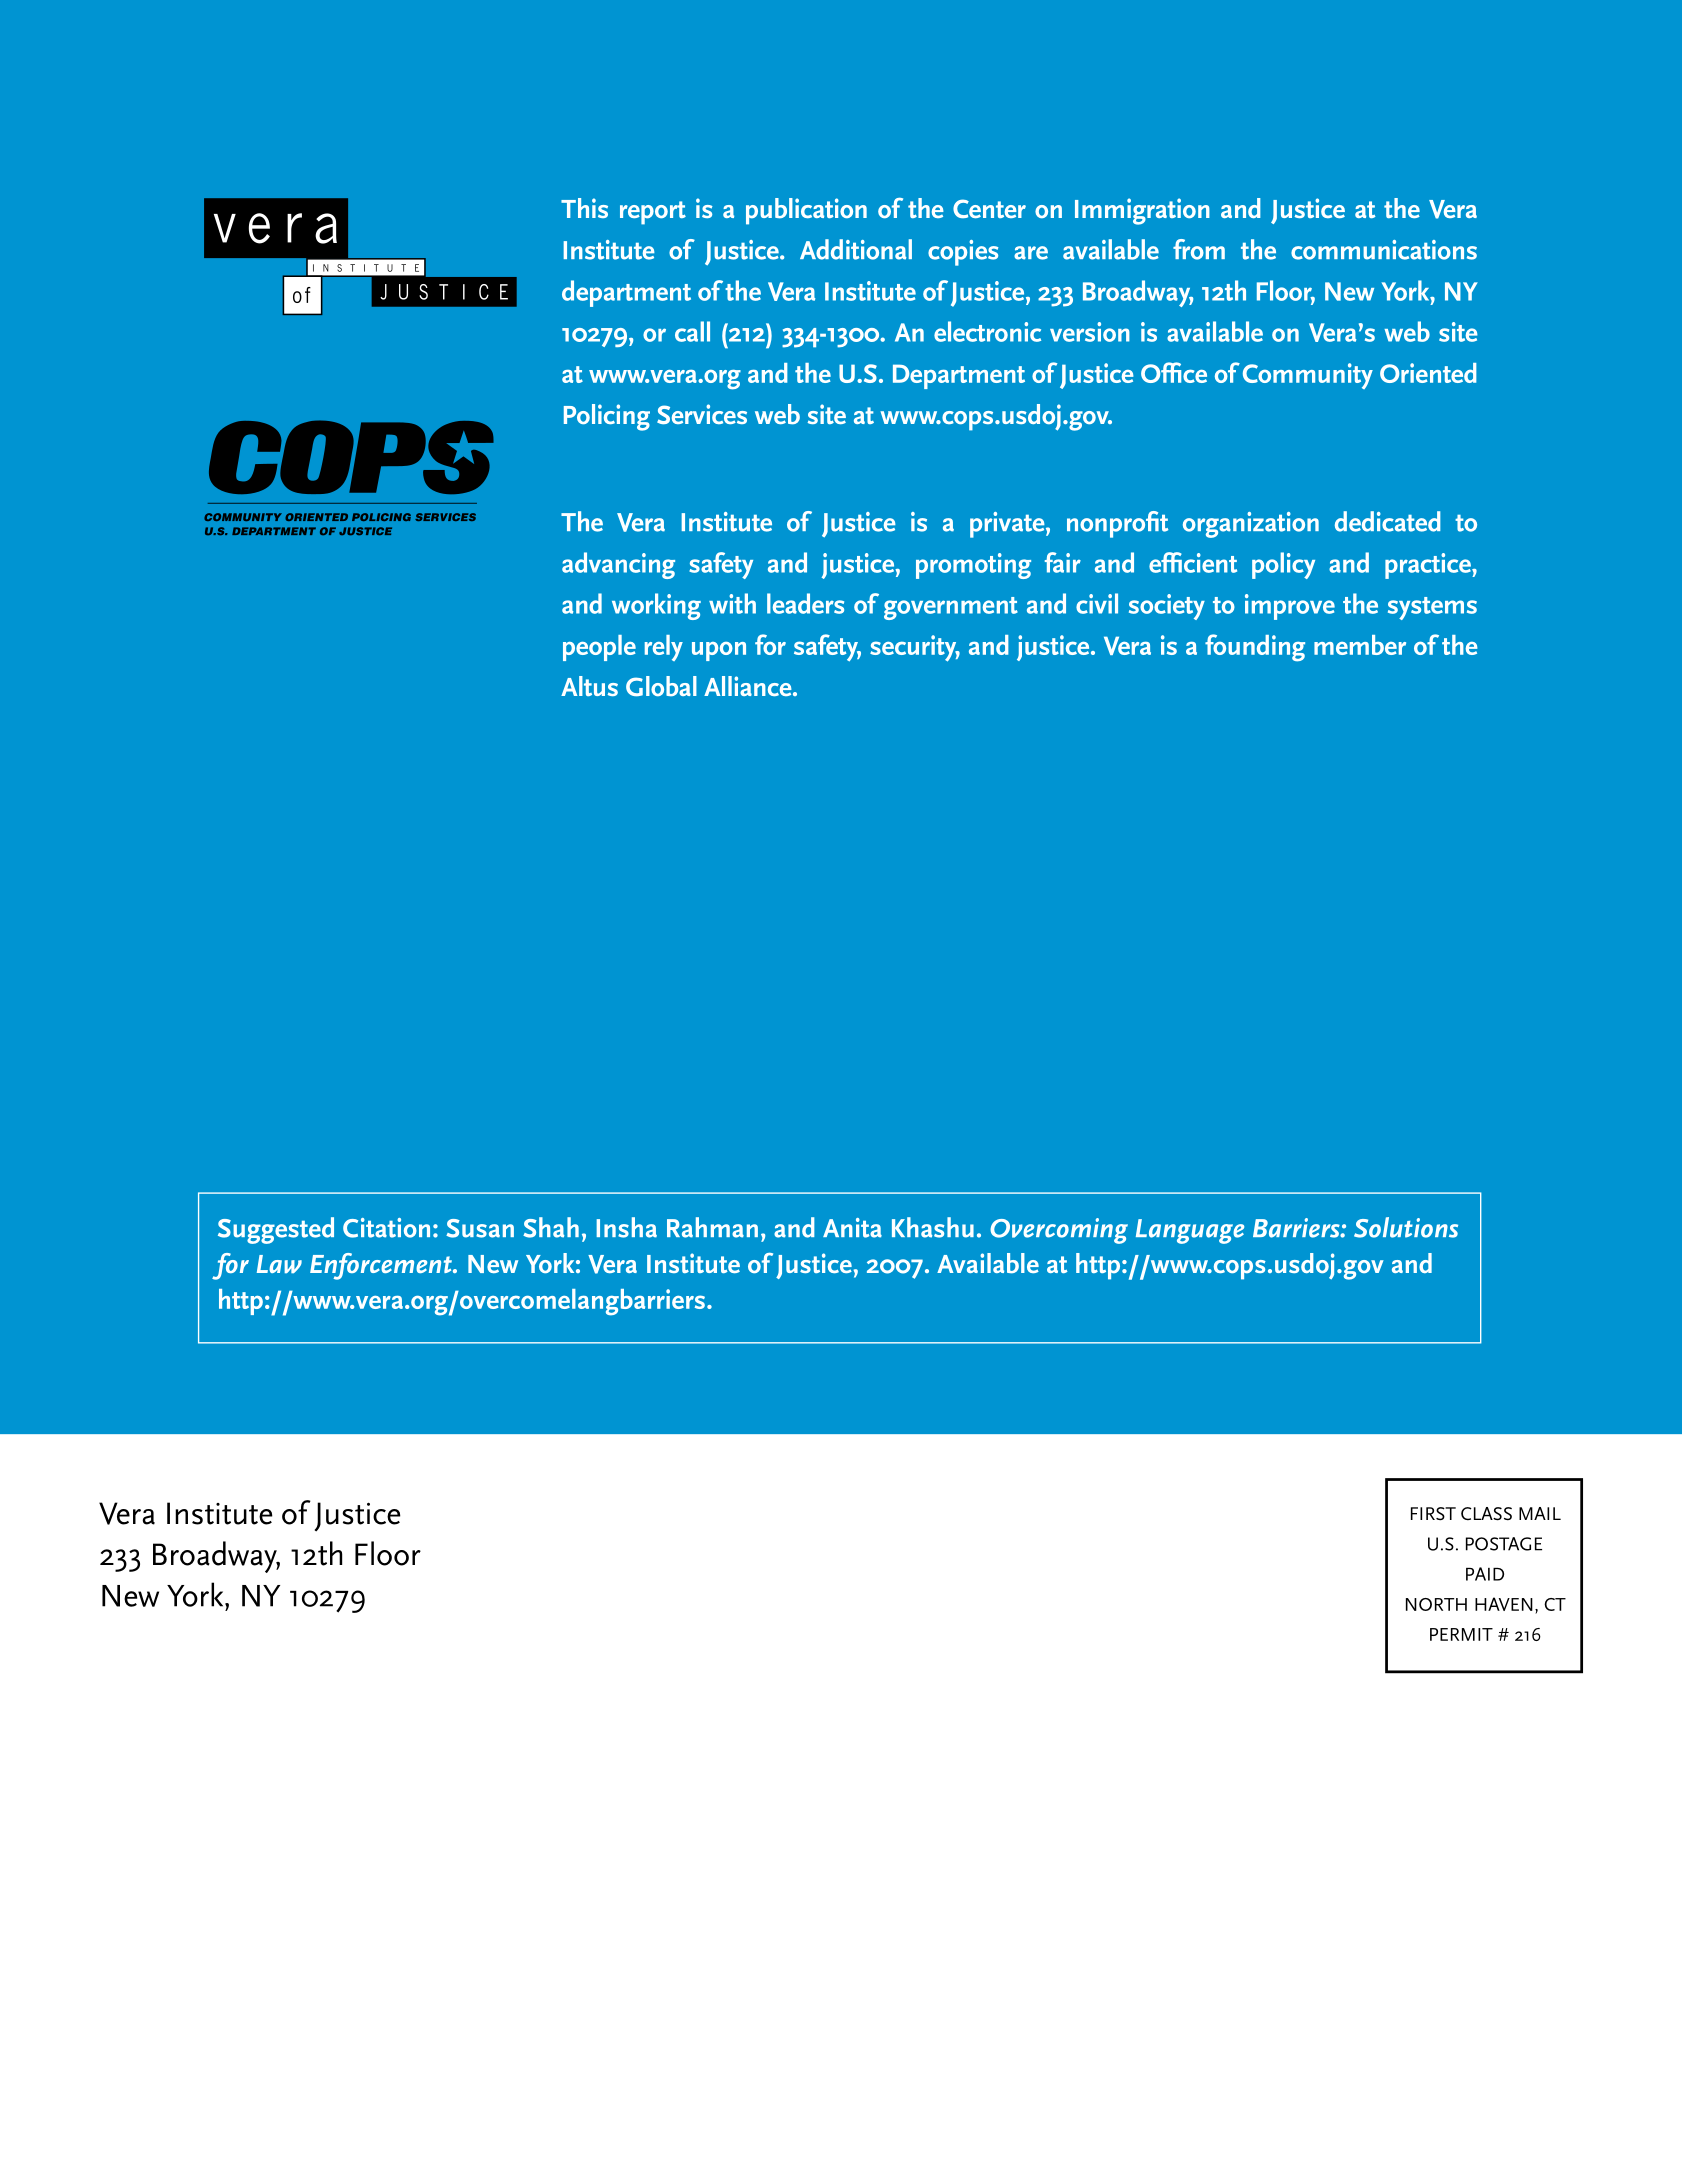 The image size is (1682, 2176). What do you see at coordinates (661, 686) in the screenshot?
I see `Global` at bounding box center [661, 686].
